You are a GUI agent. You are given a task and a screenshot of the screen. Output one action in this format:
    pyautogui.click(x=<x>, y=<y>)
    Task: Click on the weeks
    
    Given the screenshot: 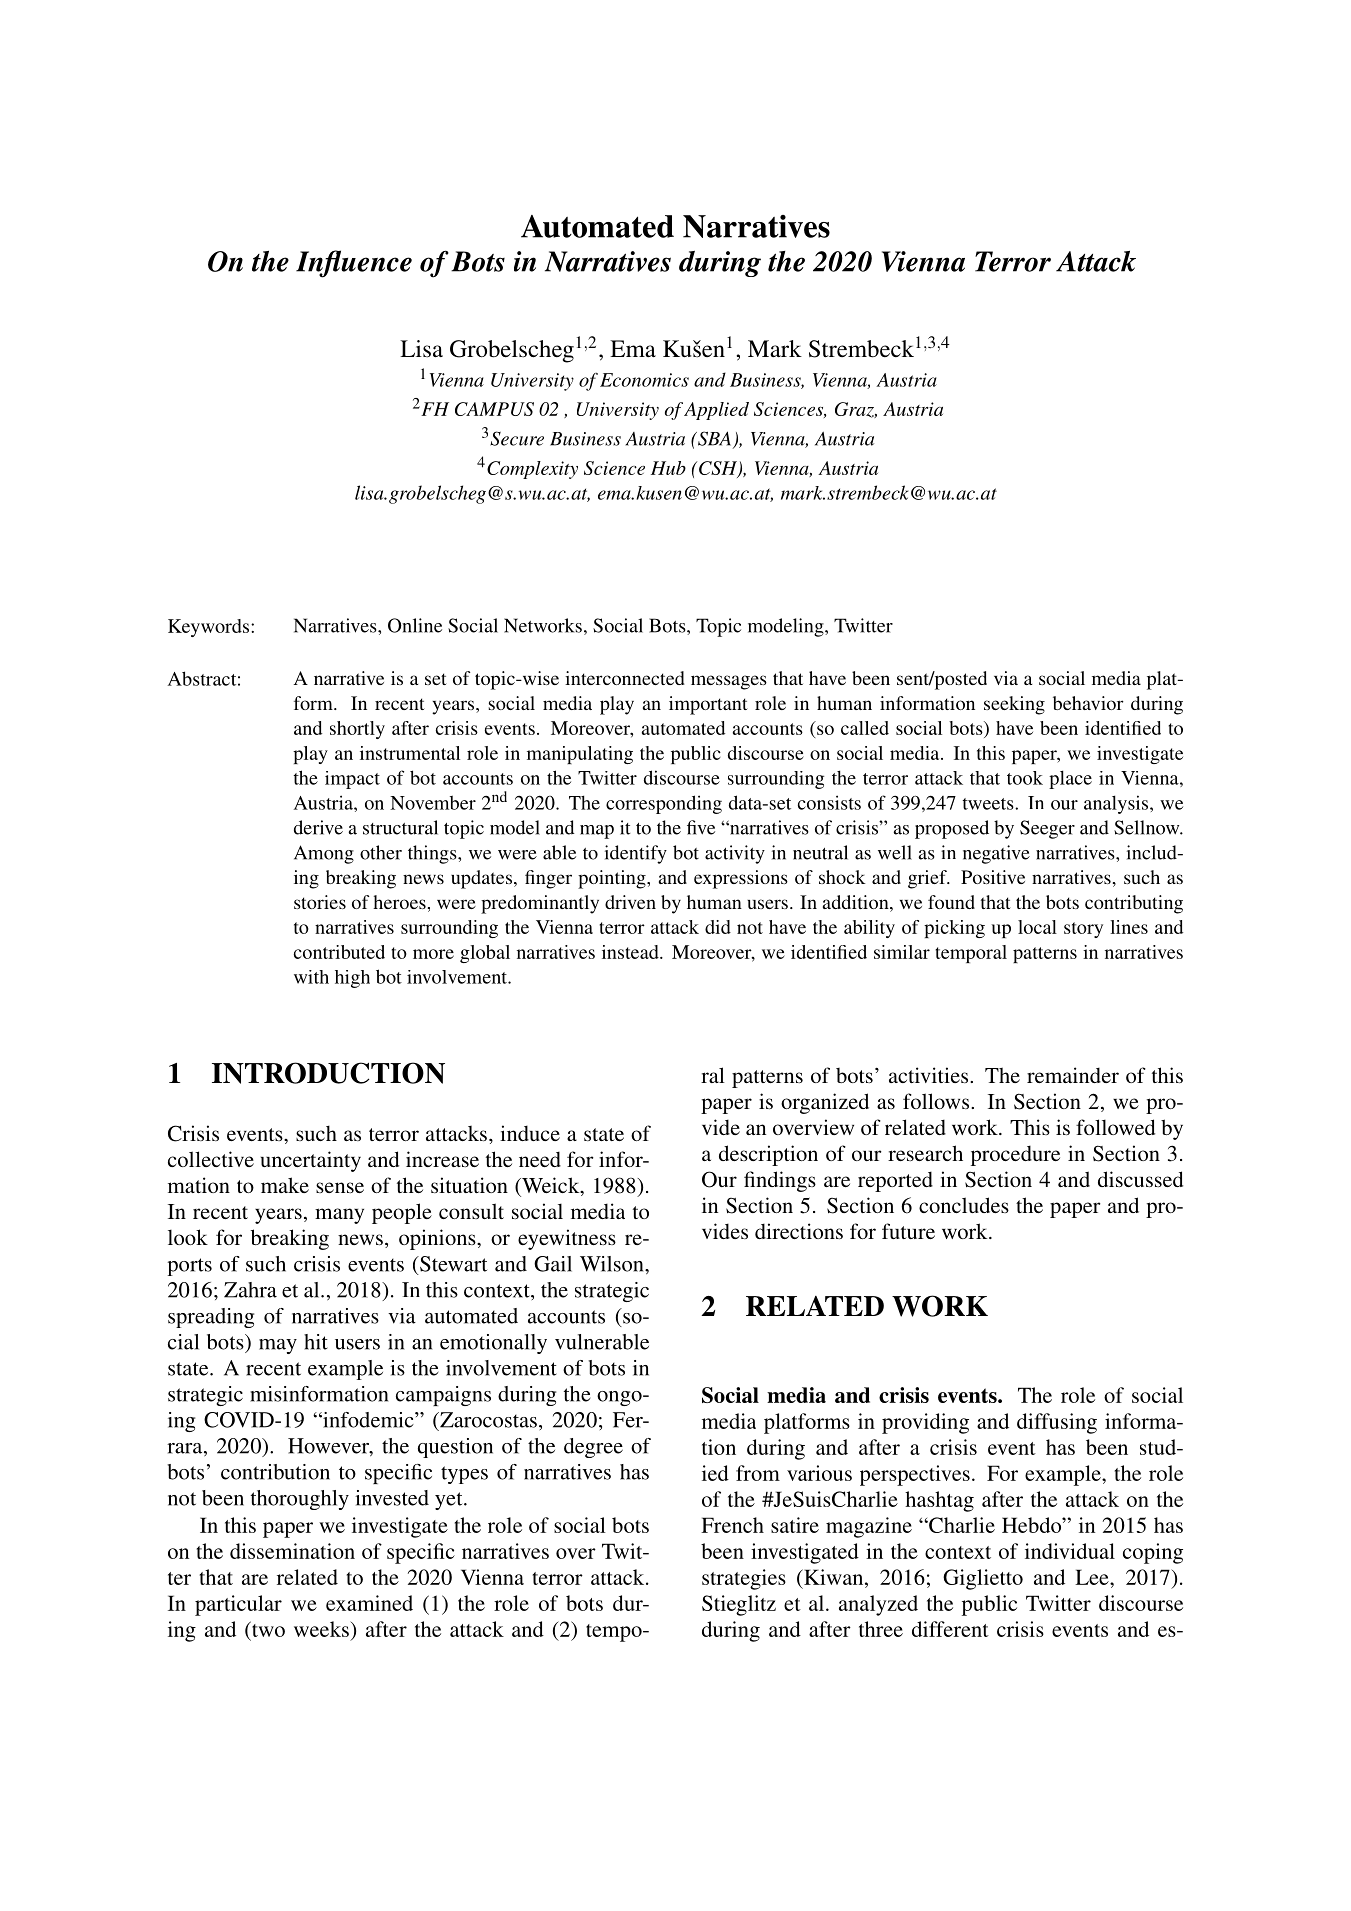 What is the action you would take?
    pyautogui.click(x=322, y=1629)
